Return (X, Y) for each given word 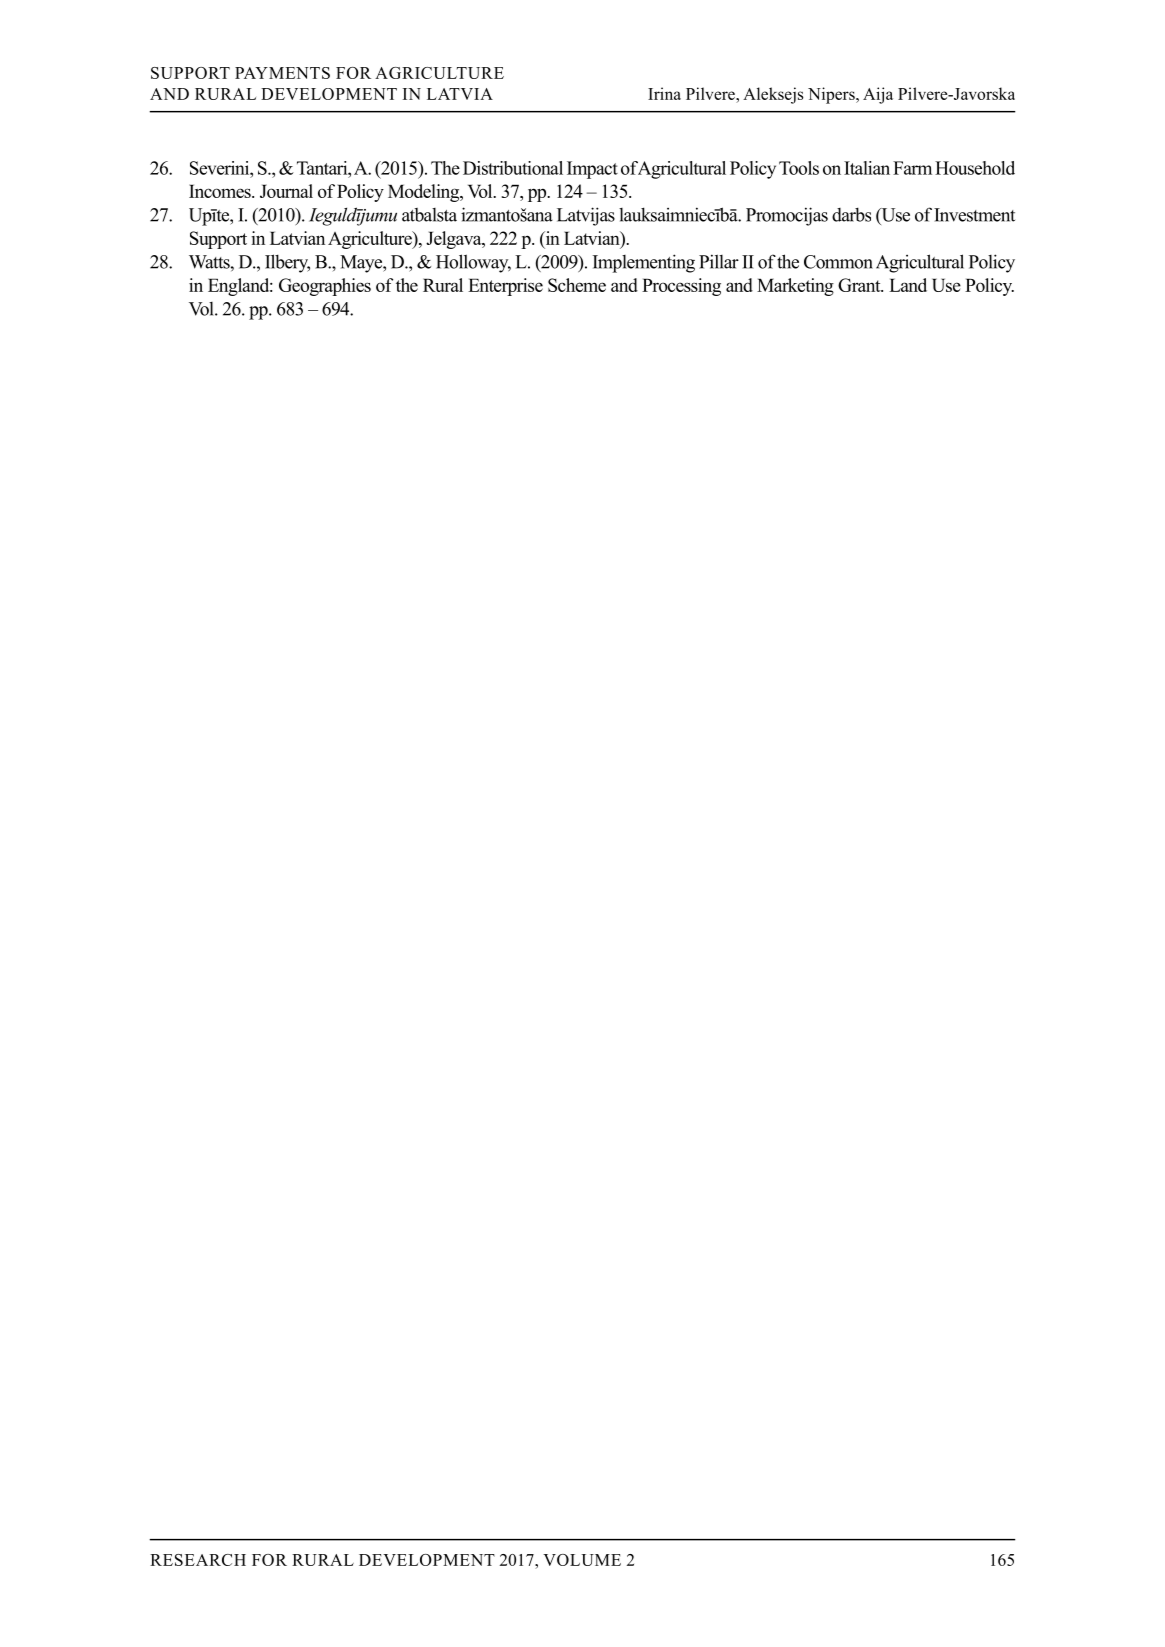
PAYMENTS (282, 73)
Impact (592, 170)
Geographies (325, 287)
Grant (860, 285)
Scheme (577, 285)
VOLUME (582, 1560)
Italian (867, 168)
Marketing (795, 287)
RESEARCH (198, 1560)
